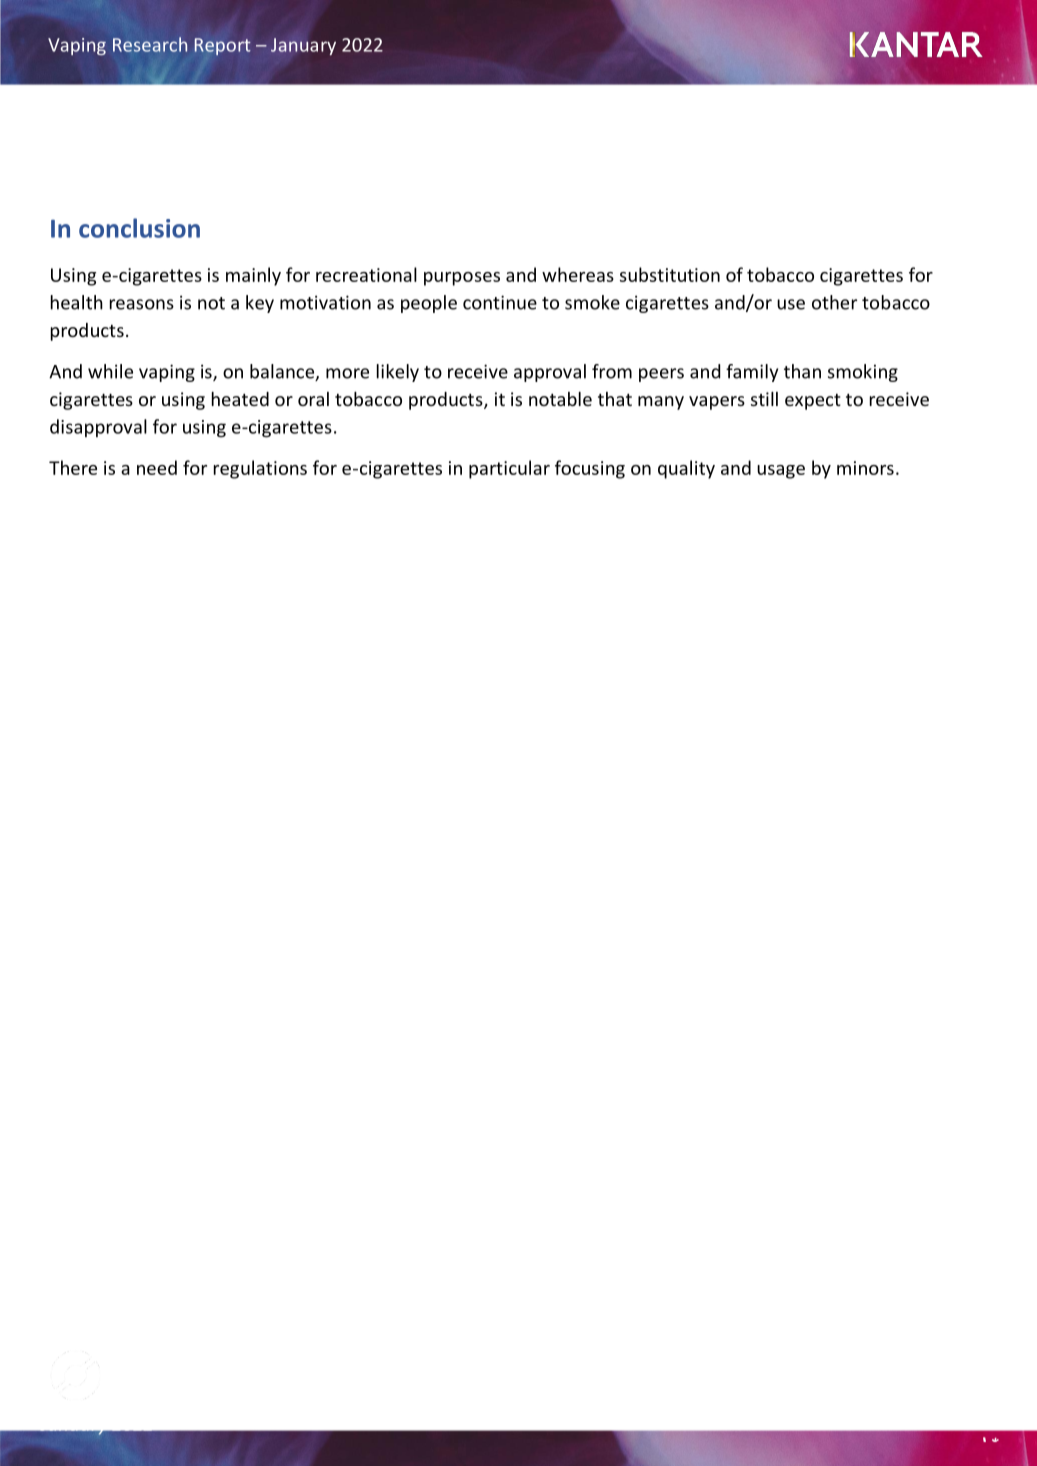 The height and width of the screenshot is (1466, 1037). Describe the element at coordinates (150, 44) in the screenshot. I see `Research` at that location.
